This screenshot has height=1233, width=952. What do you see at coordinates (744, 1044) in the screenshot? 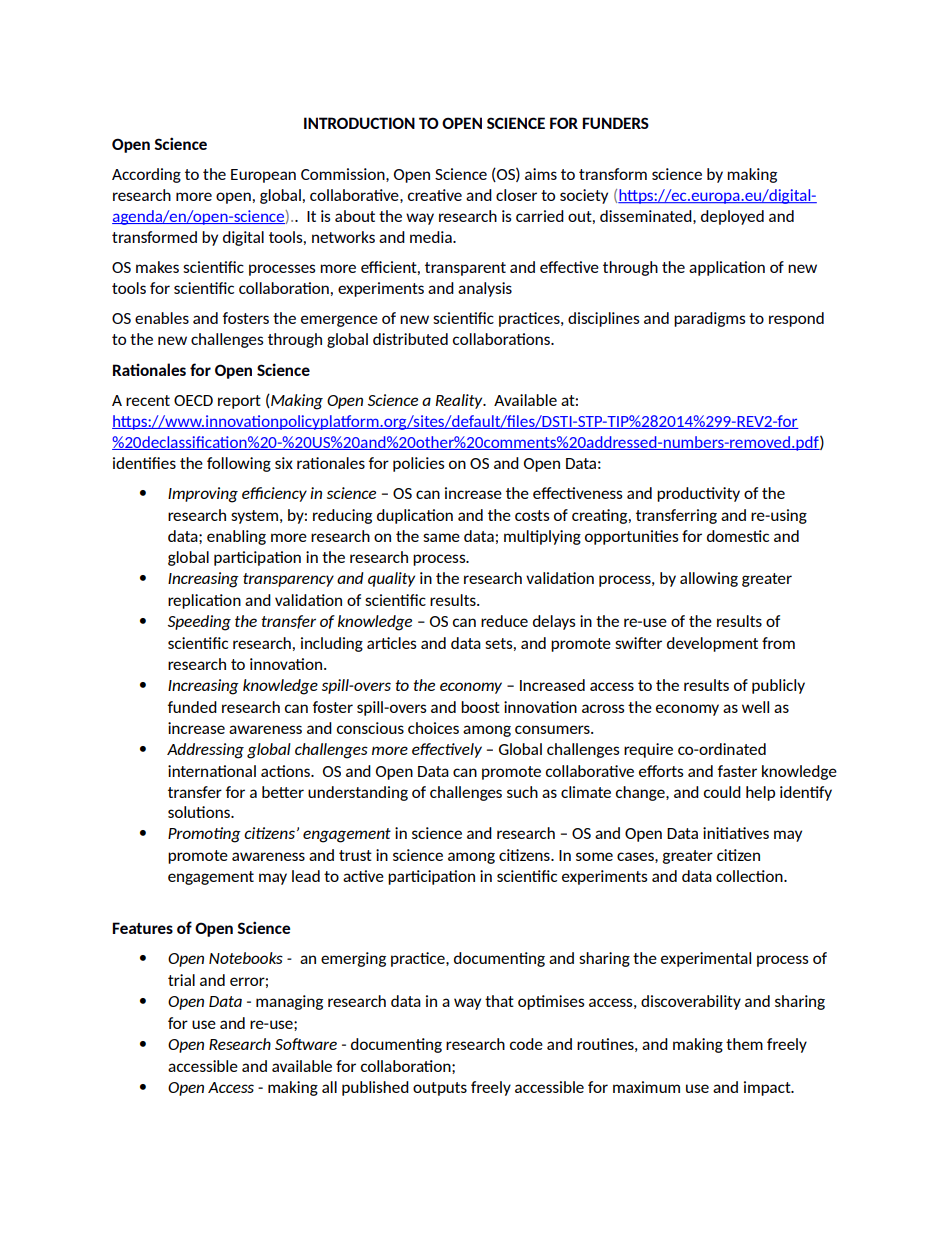
I see `them` at bounding box center [744, 1044].
